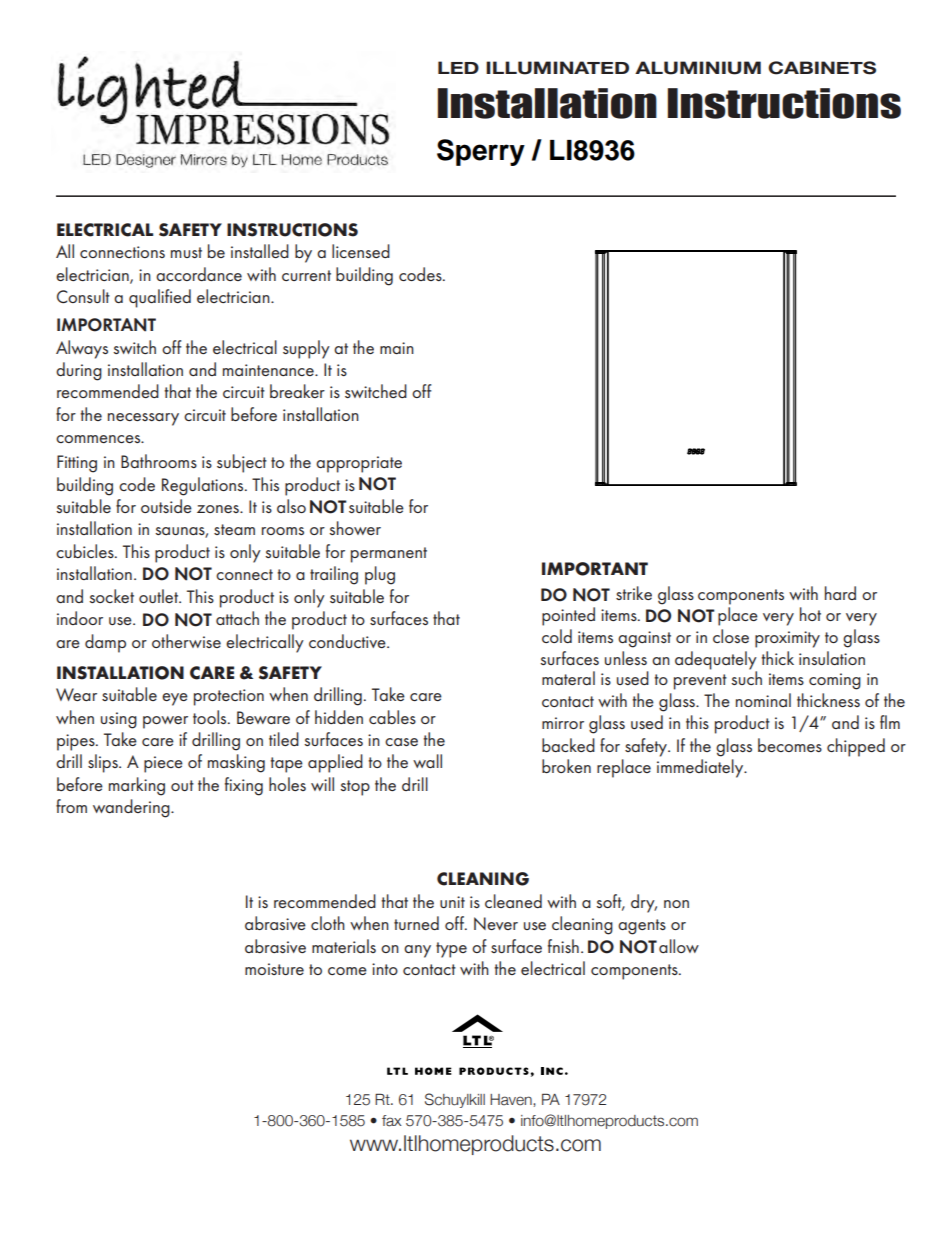 Image resolution: width=952 pixels, height=1233 pixels. What do you see at coordinates (159, 596) in the screenshot?
I see `outlet` at bounding box center [159, 596].
